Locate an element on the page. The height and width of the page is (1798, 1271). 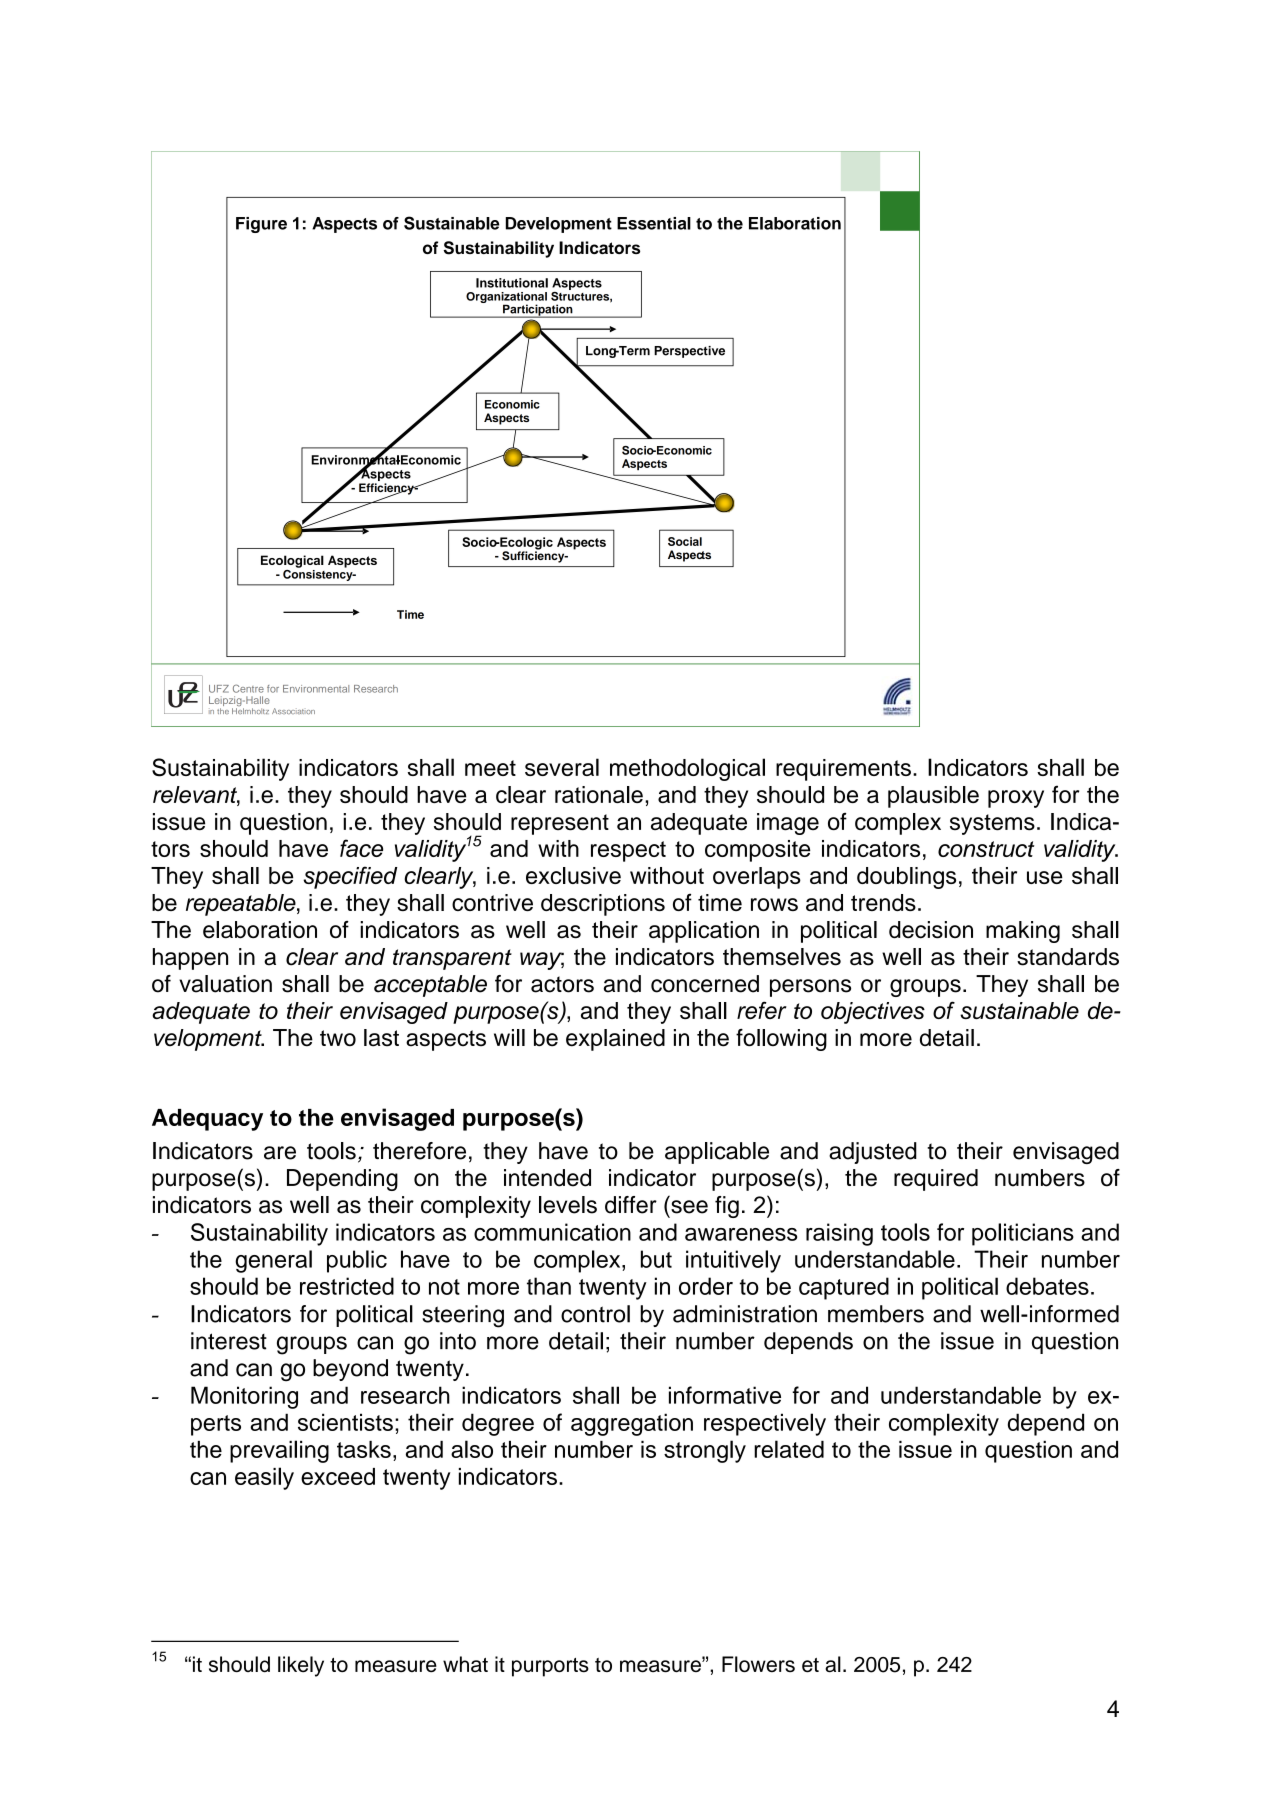
descriptions is located at coordinates (603, 905).
